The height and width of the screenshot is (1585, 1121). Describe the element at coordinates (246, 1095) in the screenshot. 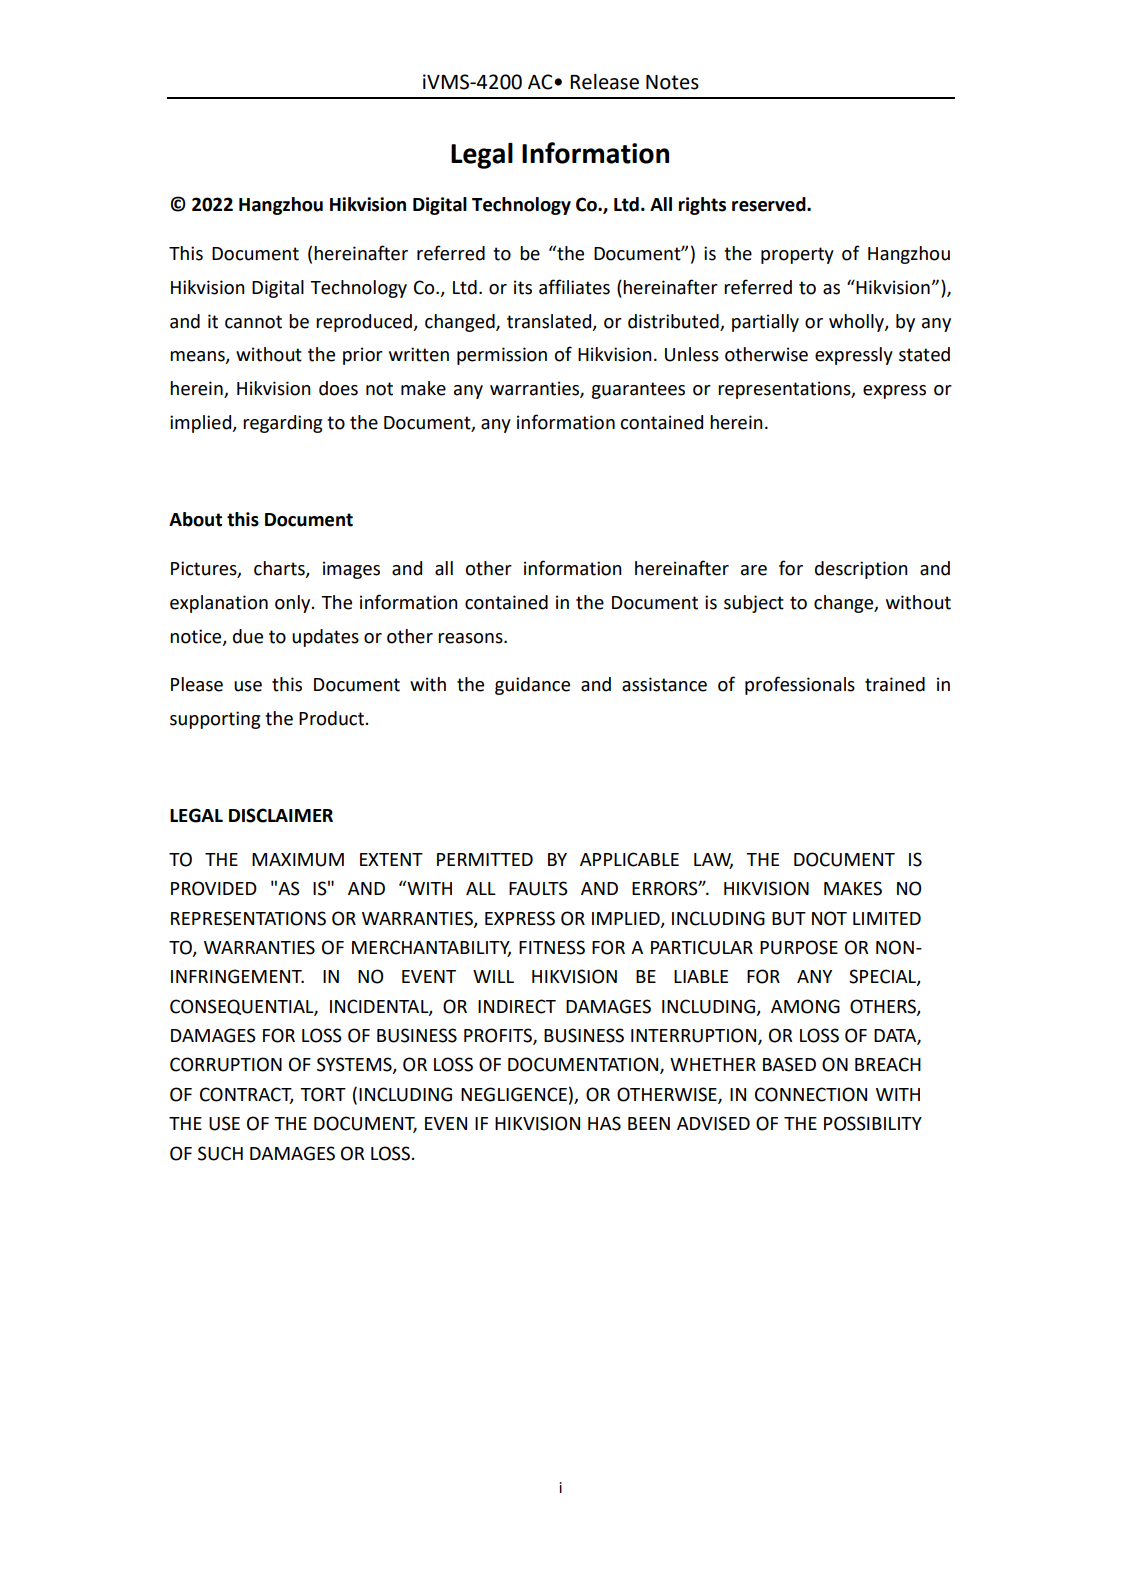

I see `CONTRACT` at that location.
